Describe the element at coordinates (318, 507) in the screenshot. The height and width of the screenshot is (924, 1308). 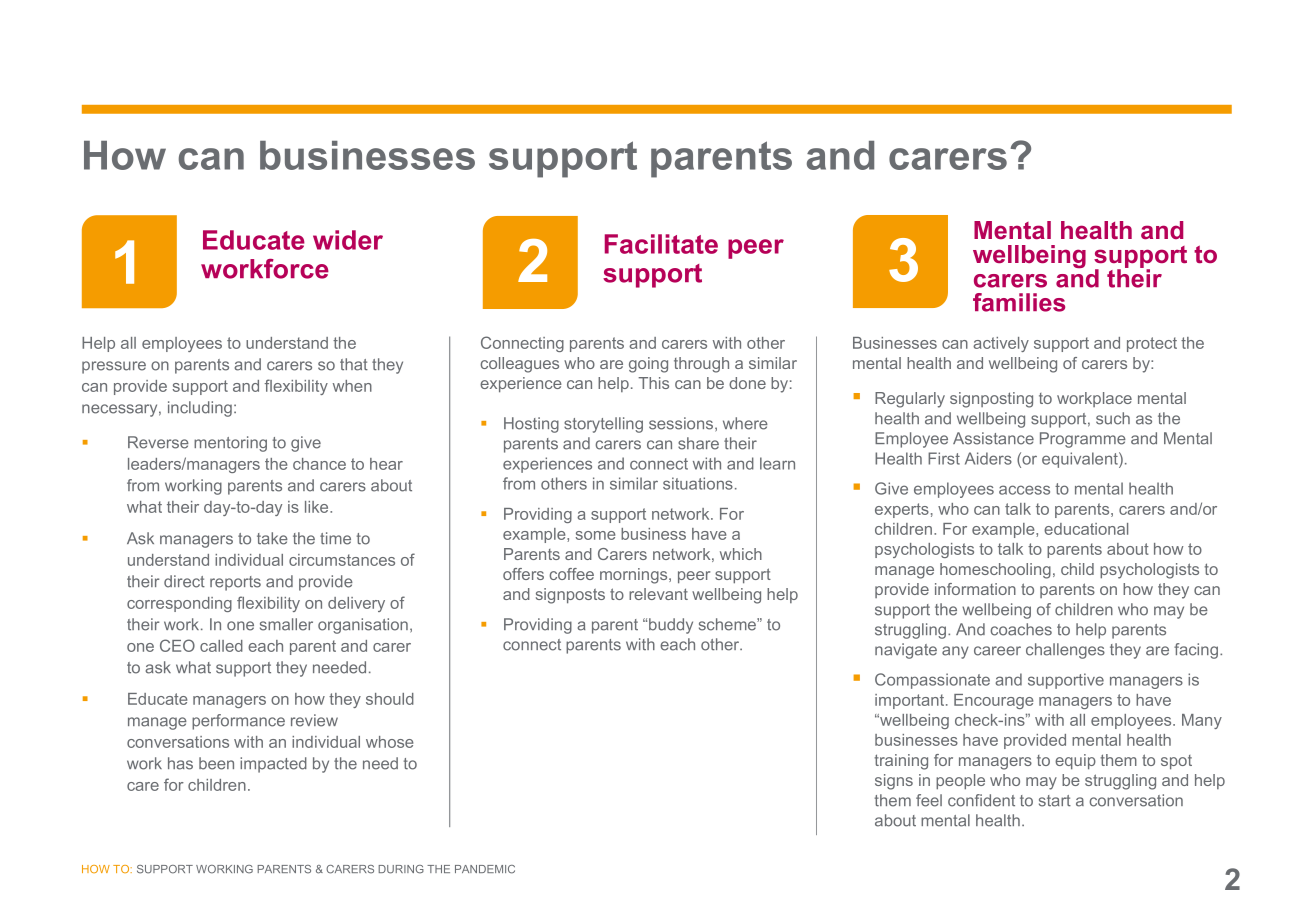
I see `like` at that location.
